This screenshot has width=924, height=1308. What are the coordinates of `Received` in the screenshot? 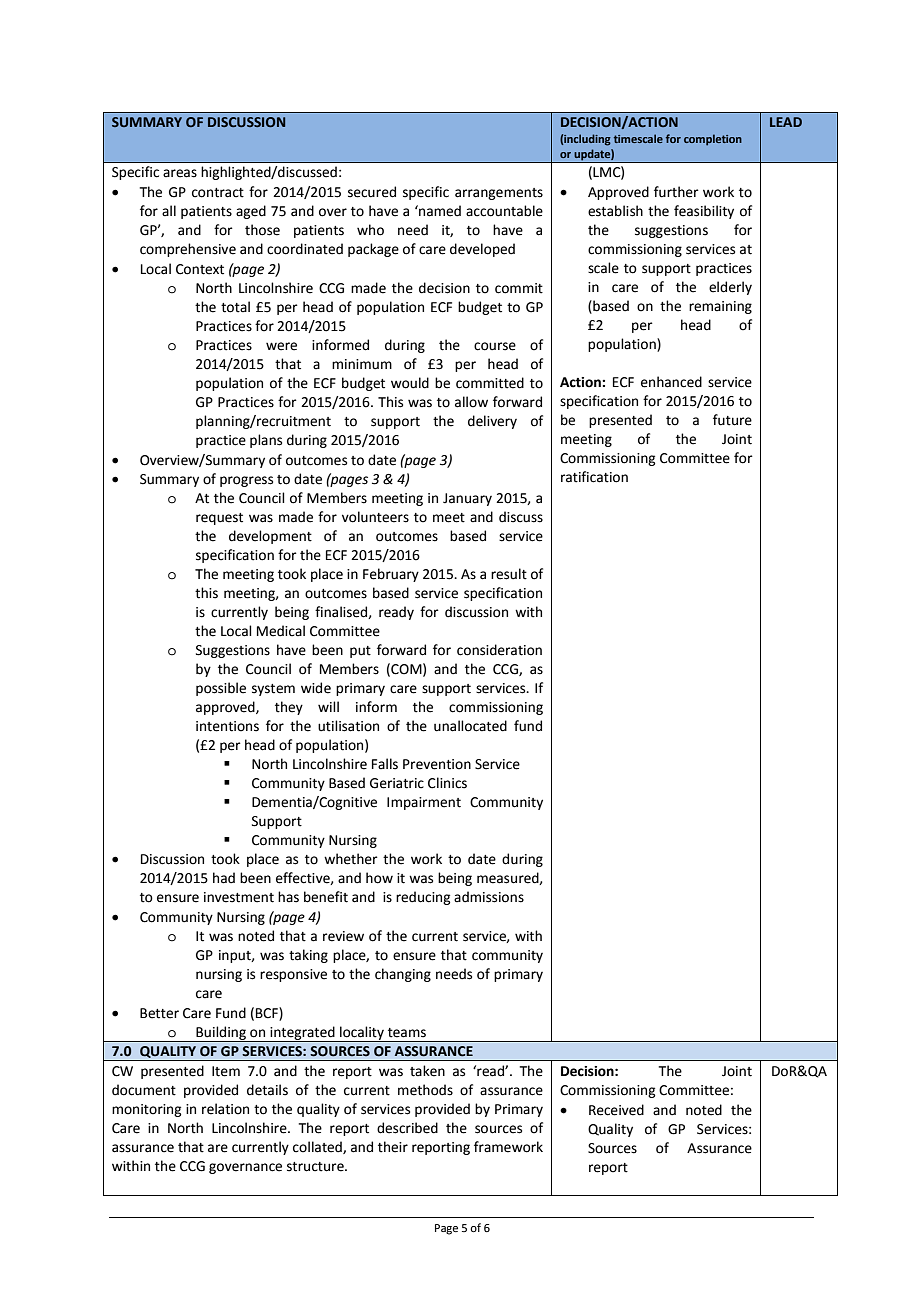 It's located at (616, 1110).
